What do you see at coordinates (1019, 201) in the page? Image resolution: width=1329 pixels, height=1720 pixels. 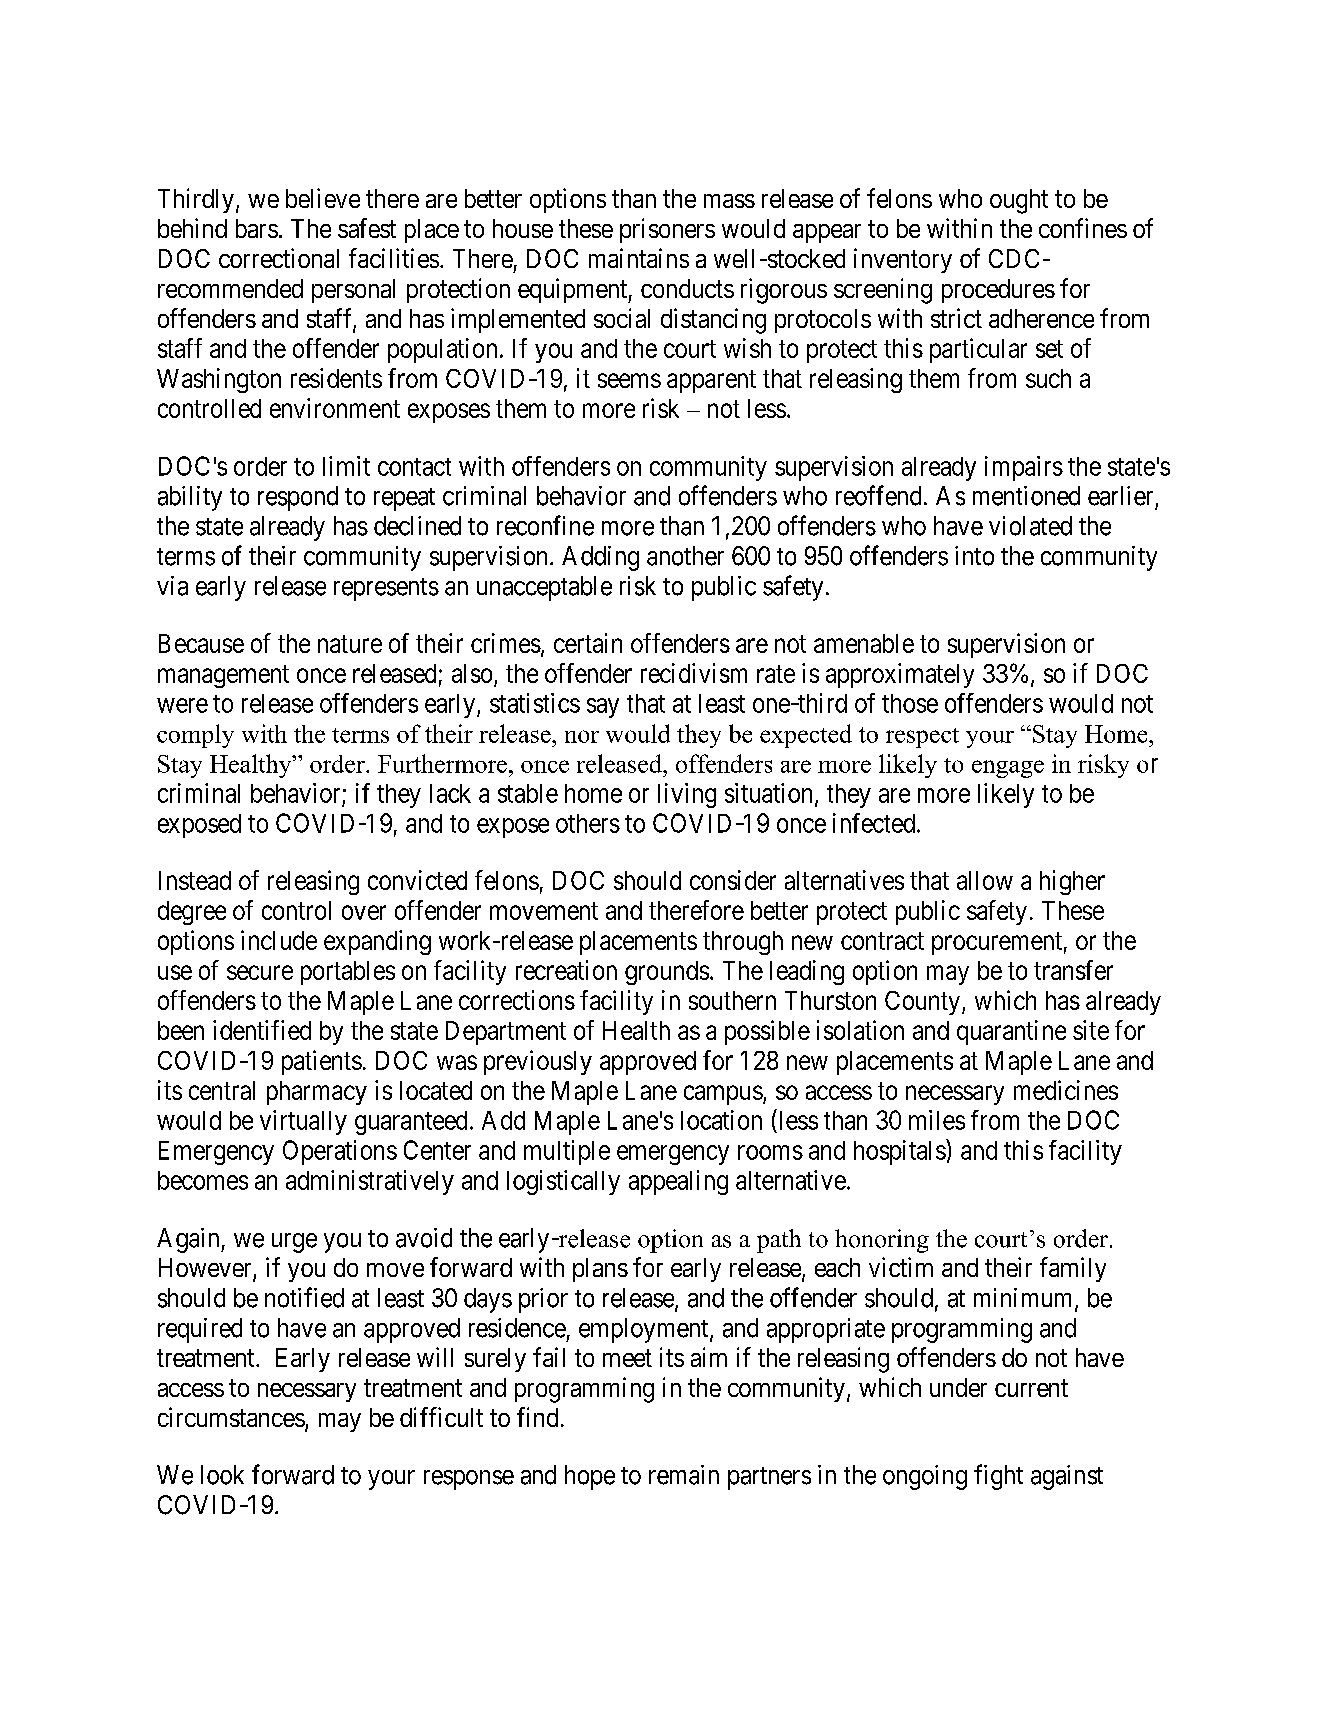 I see `ought` at bounding box center [1019, 201].
